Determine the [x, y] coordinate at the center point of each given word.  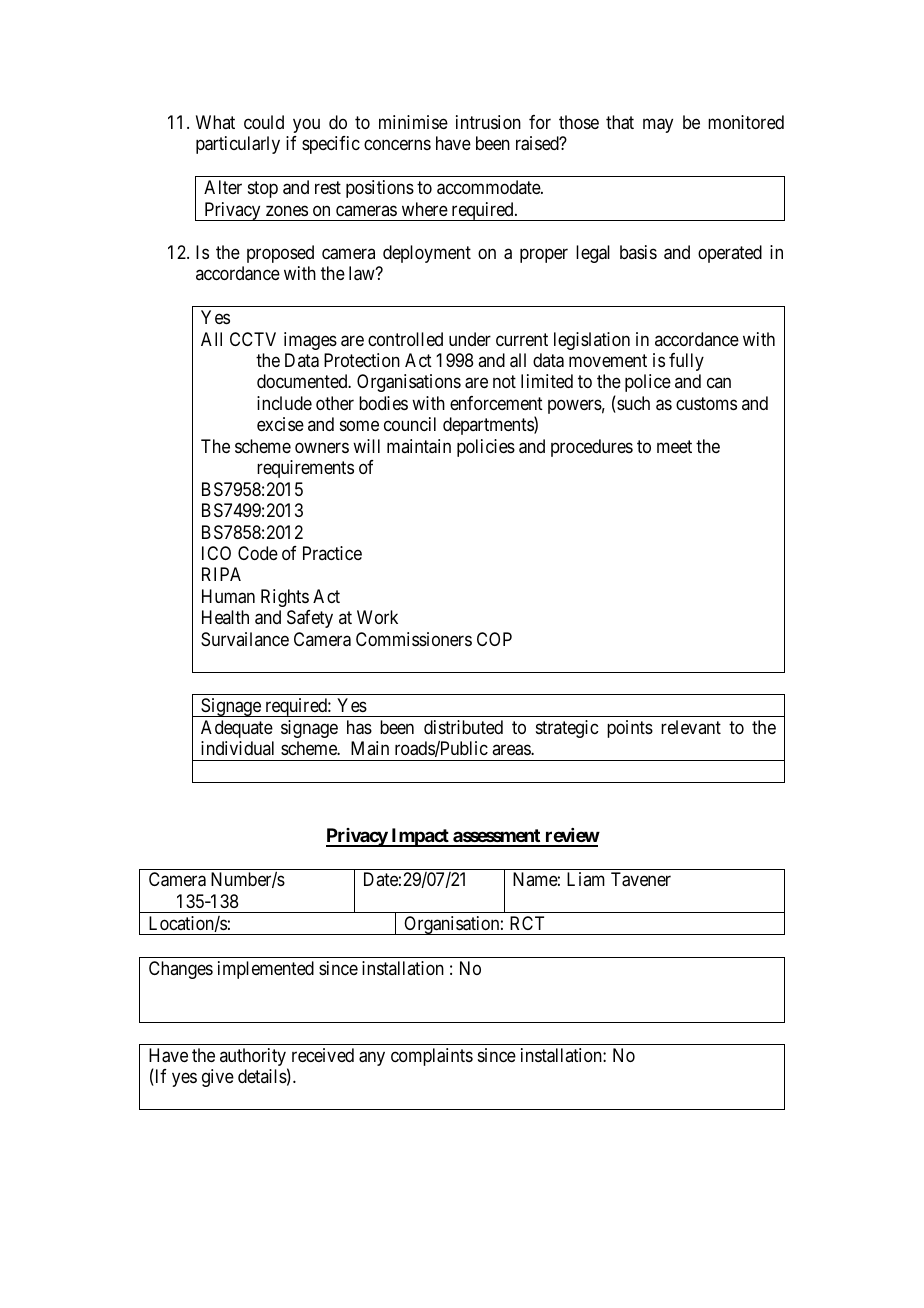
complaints [432, 1057]
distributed [463, 727]
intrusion [488, 122]
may [658, 125]
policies [486, 448]
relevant [691, 727]
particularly [238, 145]
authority [254, 1058]
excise [280, 424]
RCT [527, 923]
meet [674, 446]
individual [237, 748]
